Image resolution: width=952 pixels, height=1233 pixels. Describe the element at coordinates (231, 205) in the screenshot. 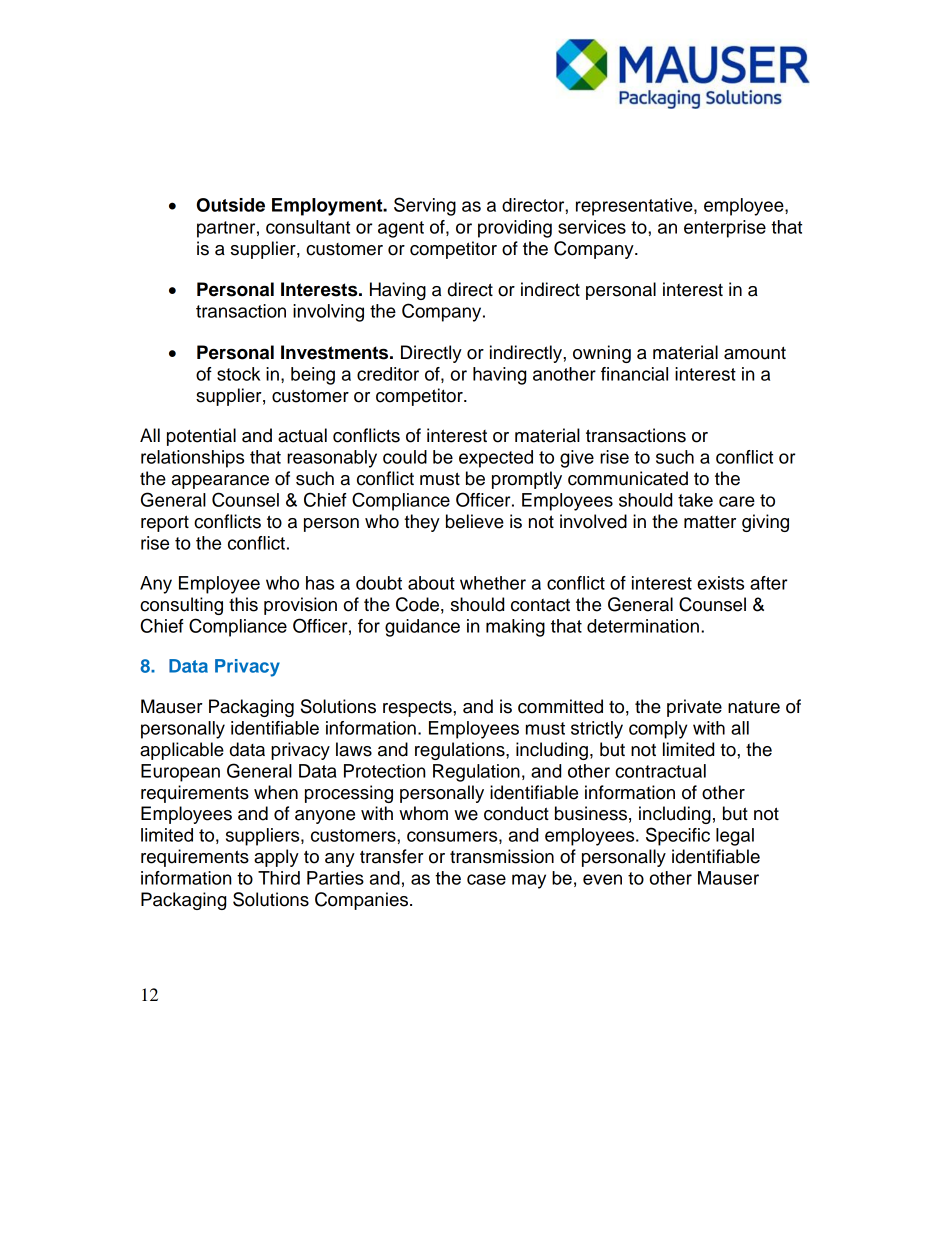

I see `Outside` at that location.
